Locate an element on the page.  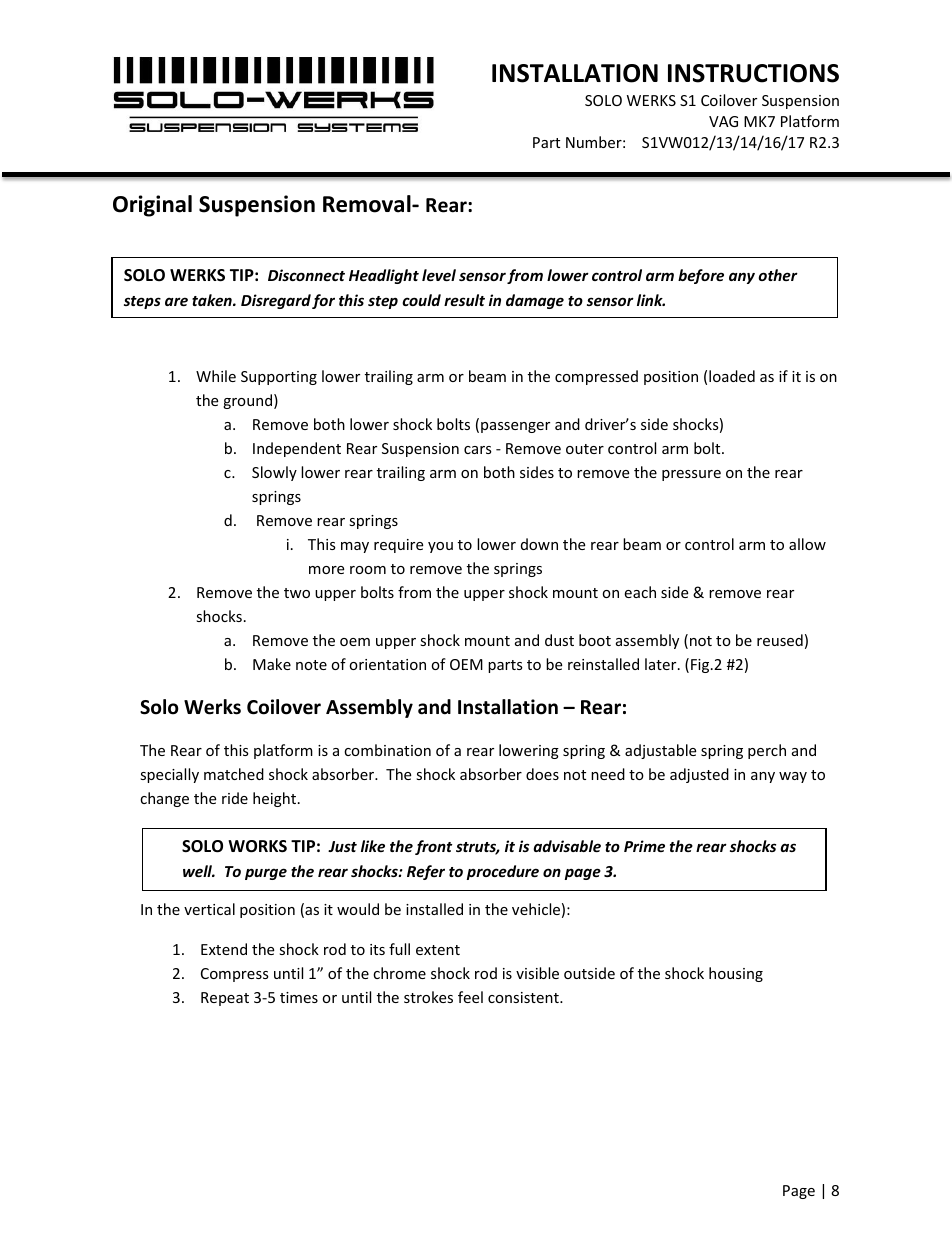
feel is located at coordinates (470, 997).
